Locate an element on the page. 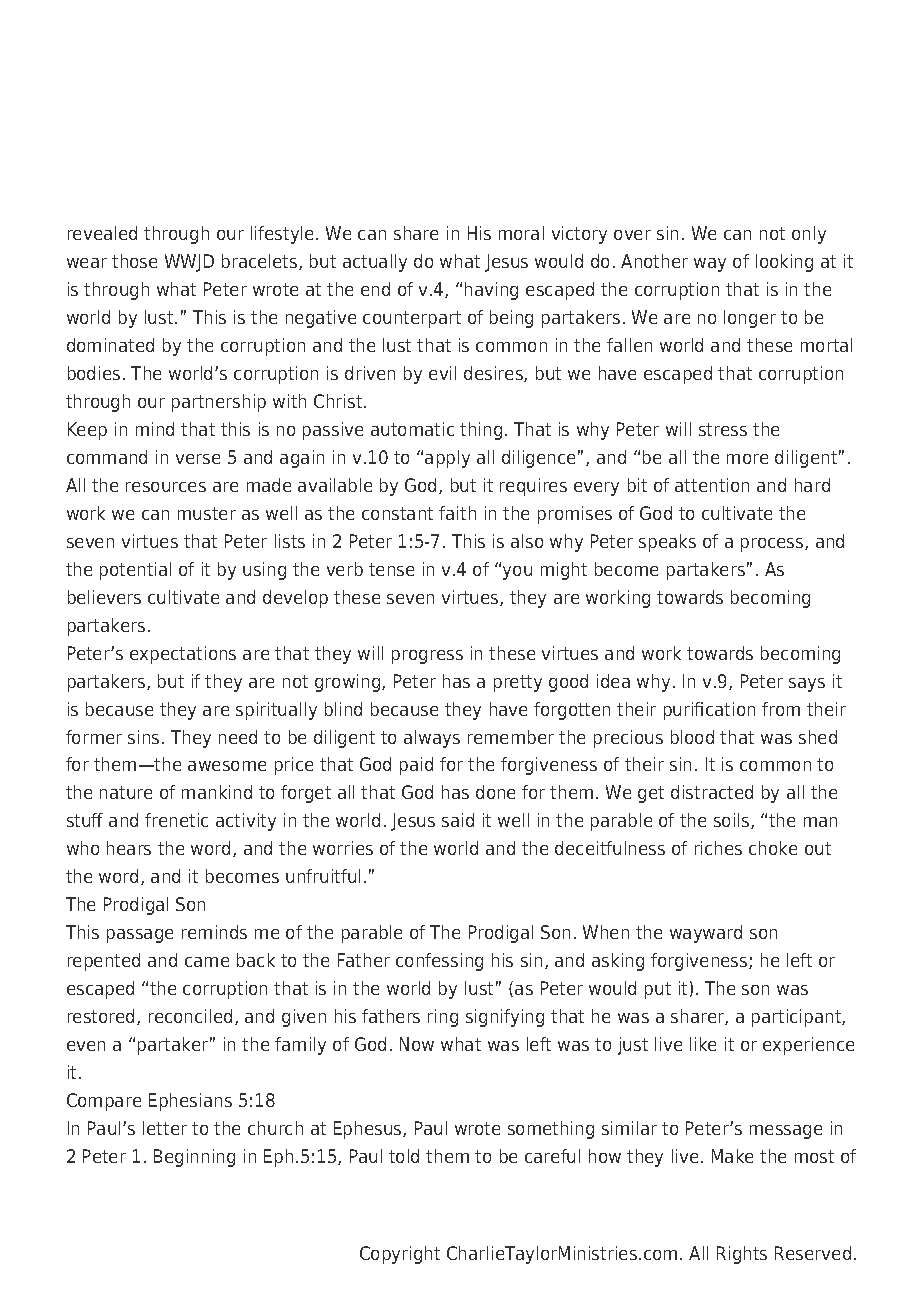 The width and height of the image is (924, 1308). having is located at coordinates (491, 291).
